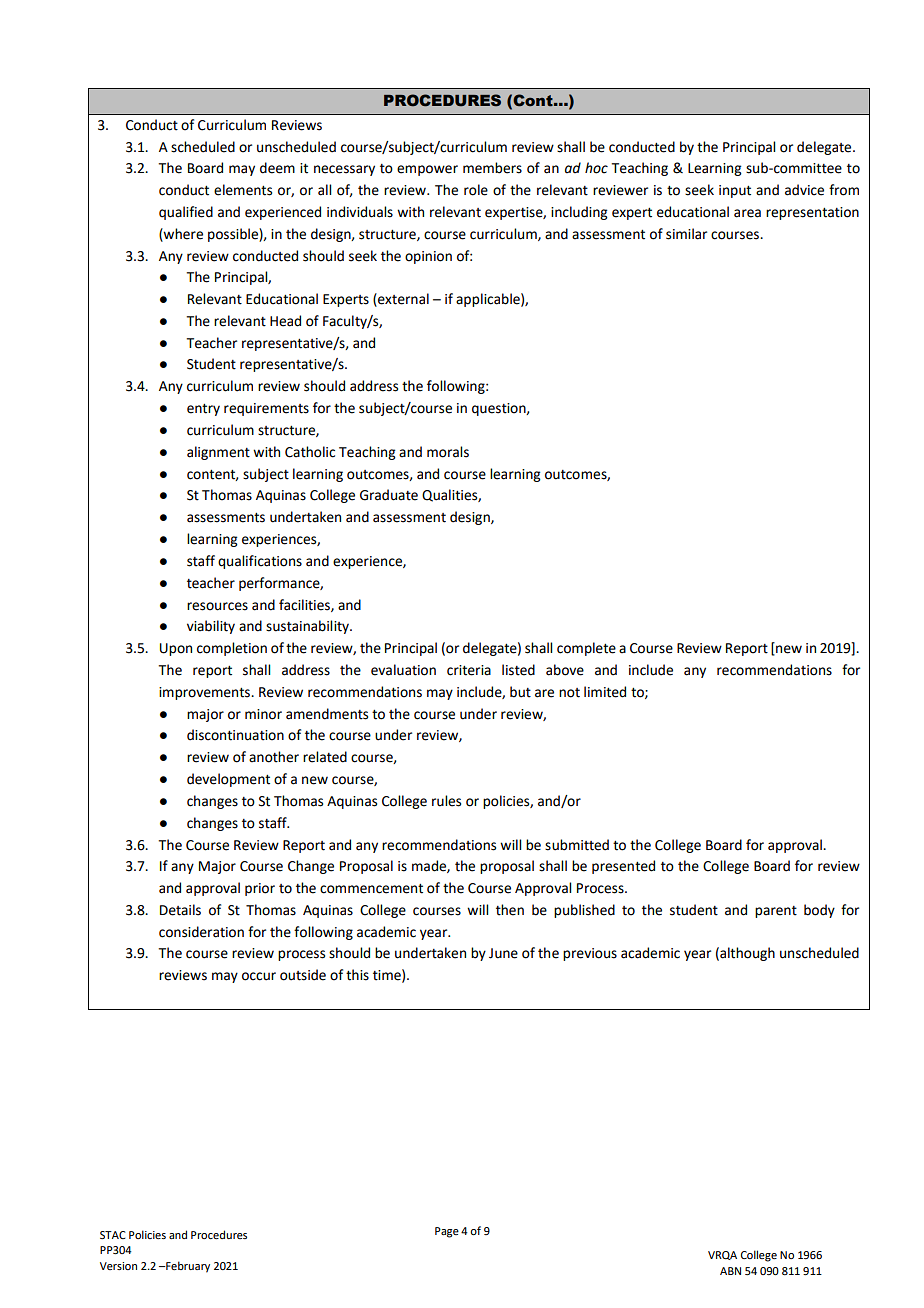 The height and width of the document is (1308, 924). What do you see at coordinates (447, 1232) in the document?
I see `Page` at bounding box center [447, 1232].
